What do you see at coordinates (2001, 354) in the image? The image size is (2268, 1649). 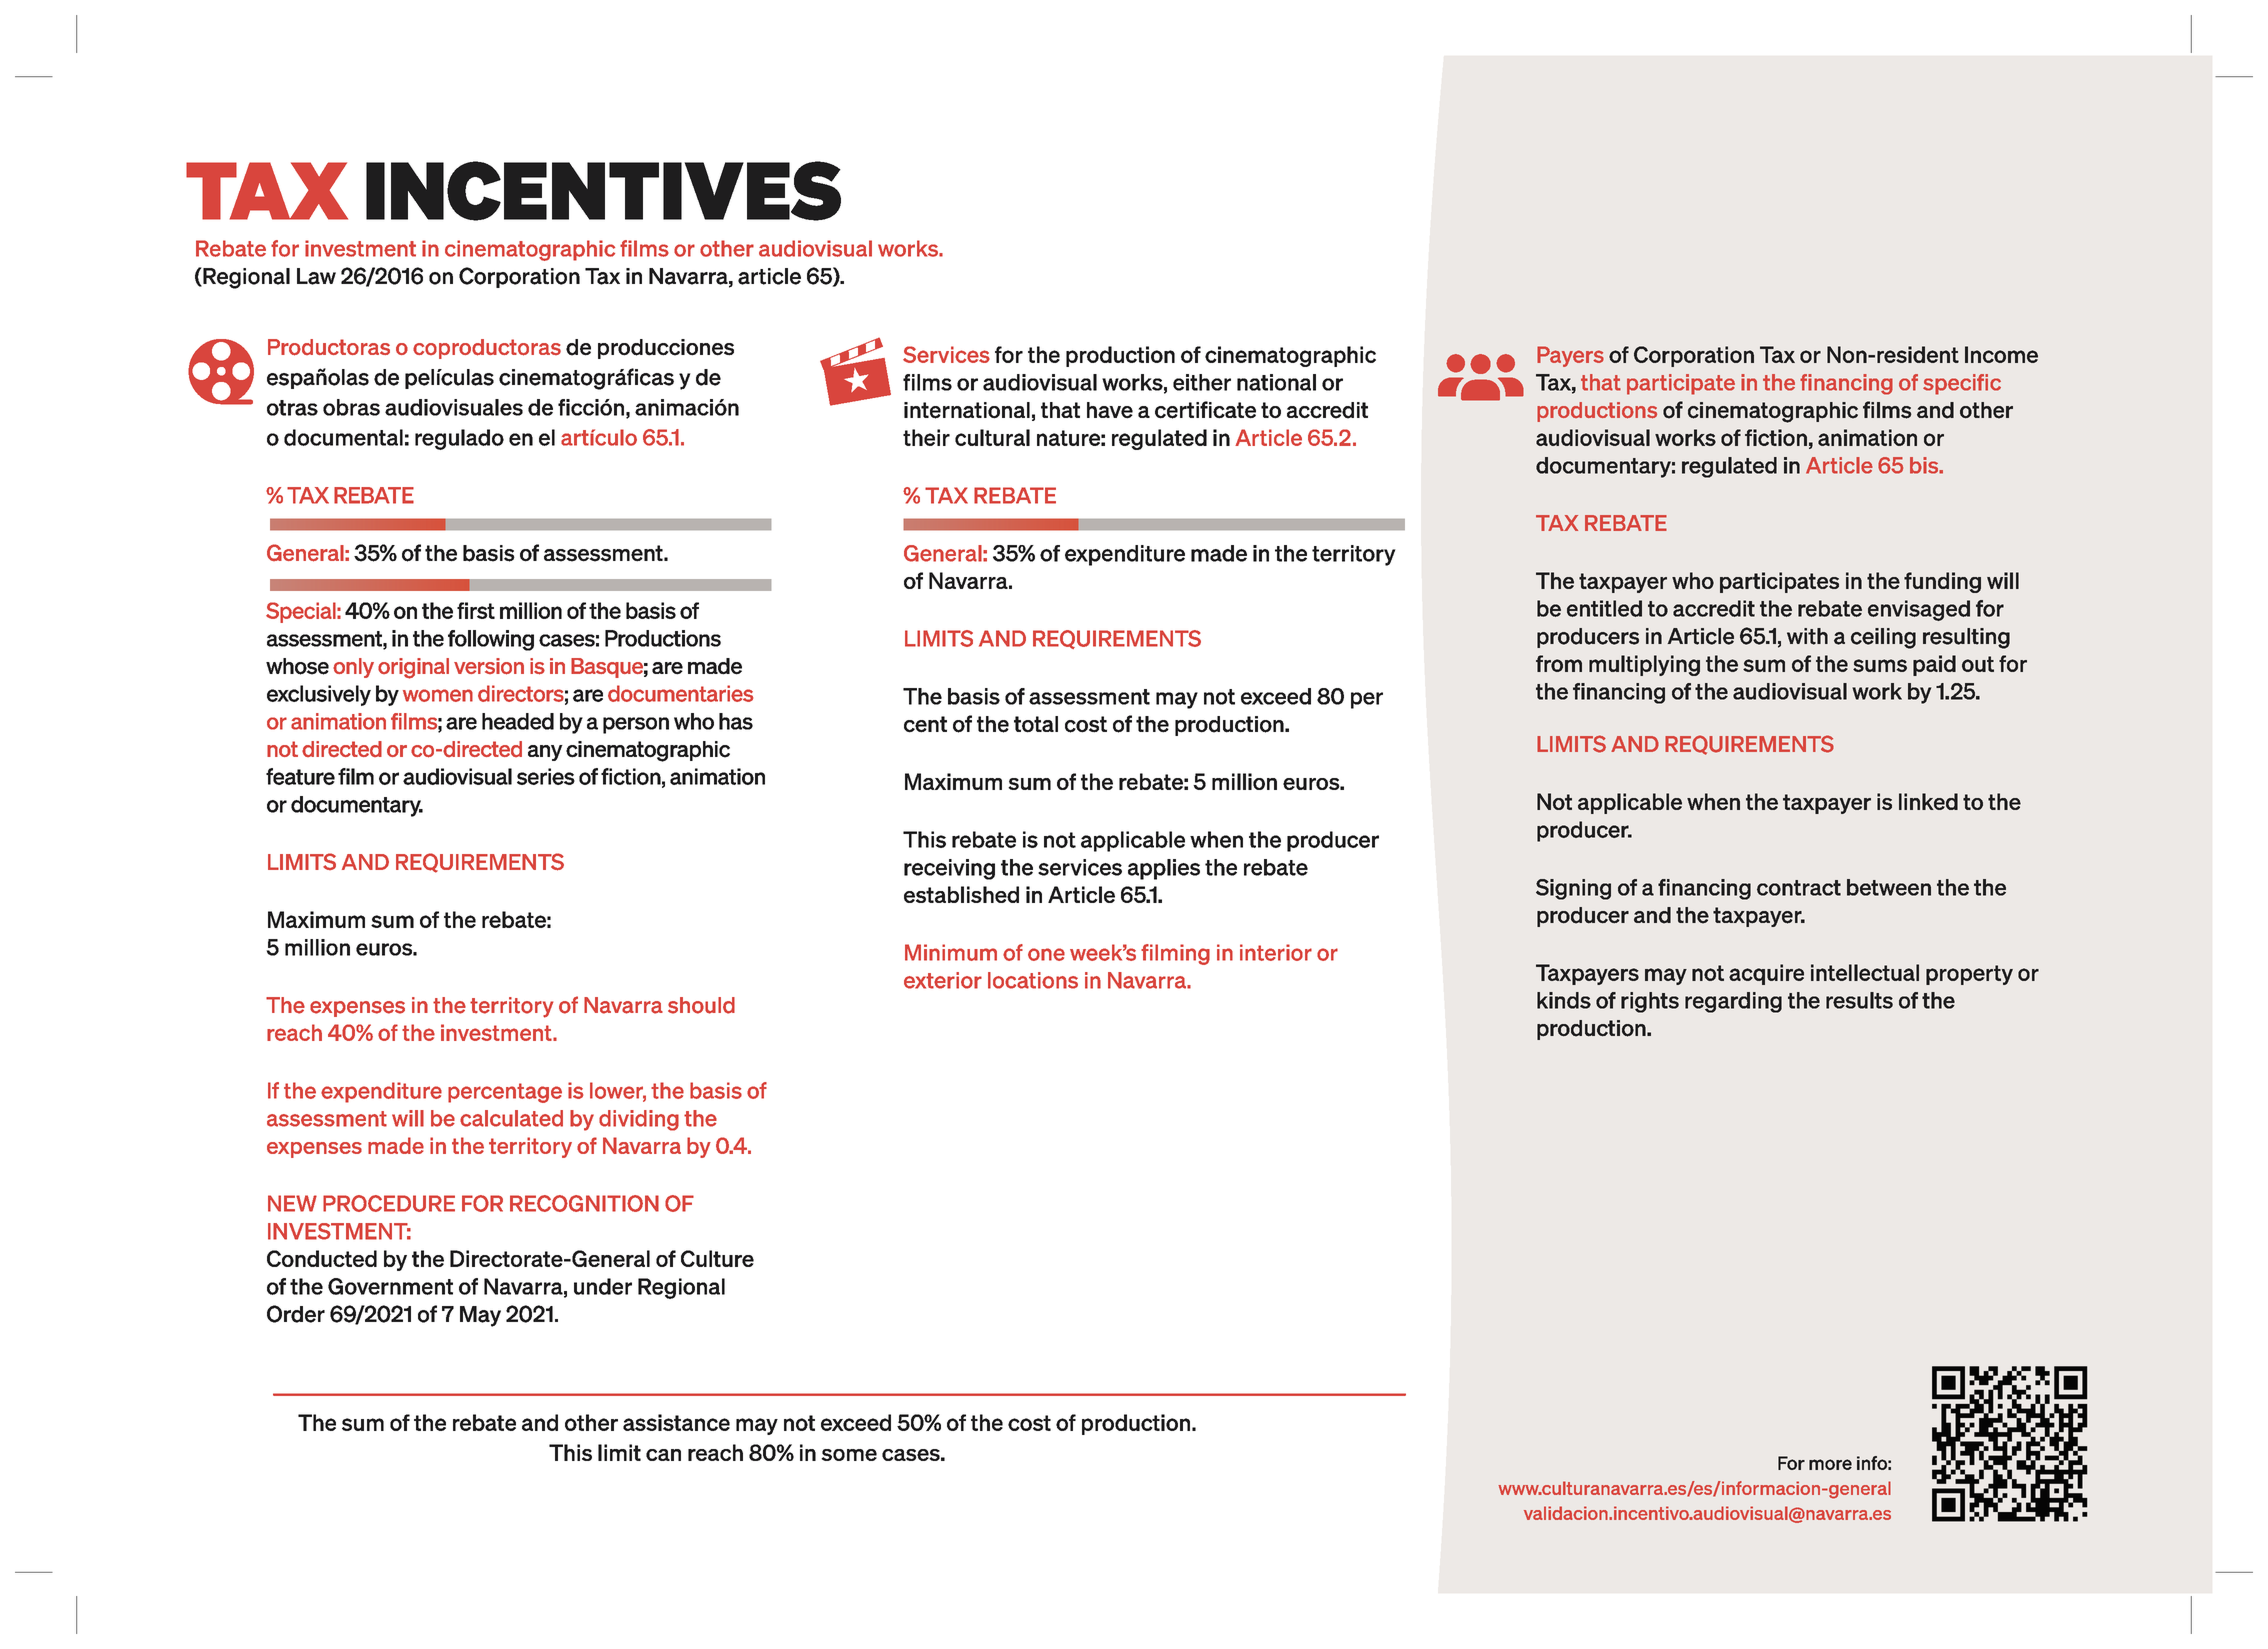 I see `Income` at bounding box center [2001, 354].
